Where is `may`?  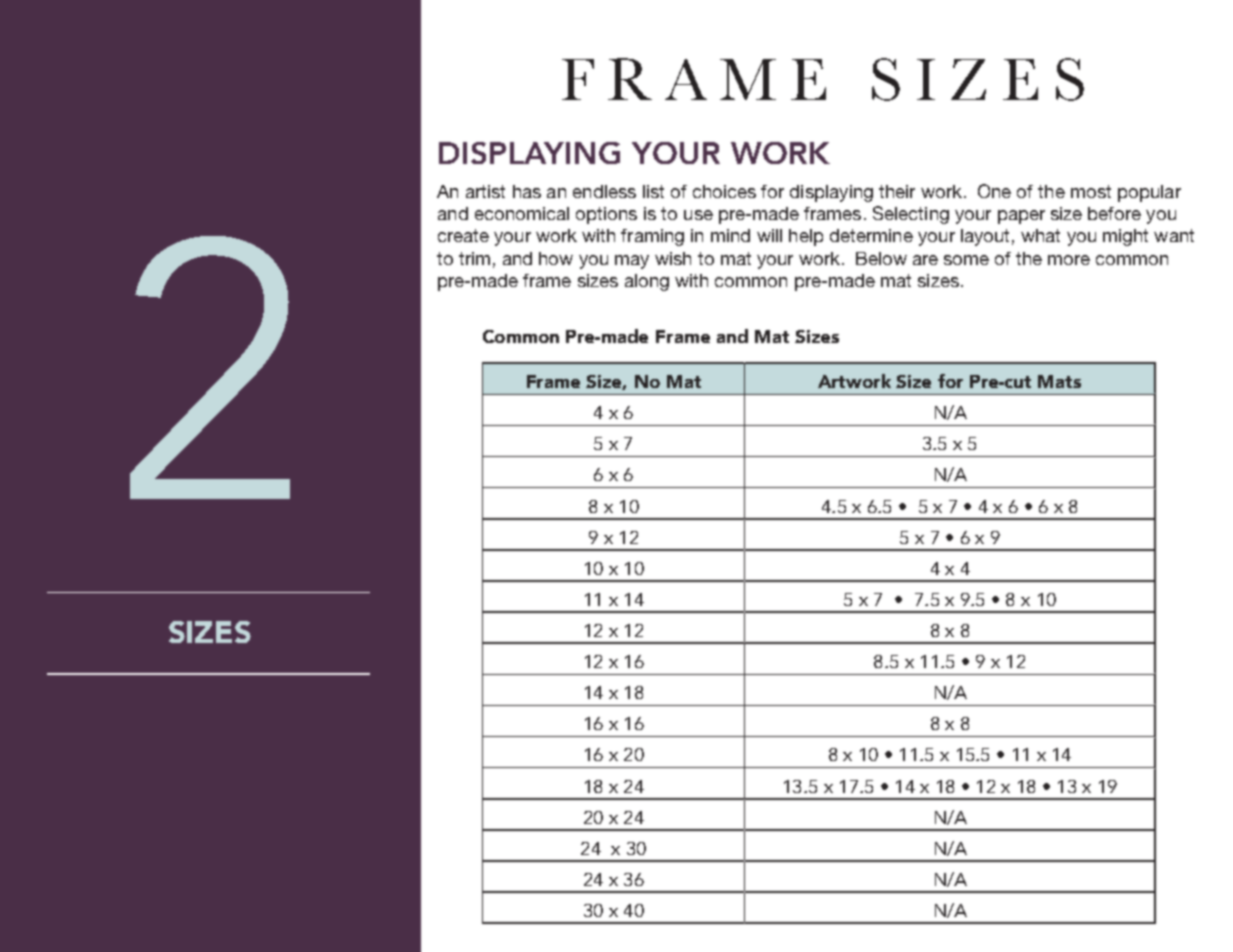 may is located at coordinates (632, 262).
